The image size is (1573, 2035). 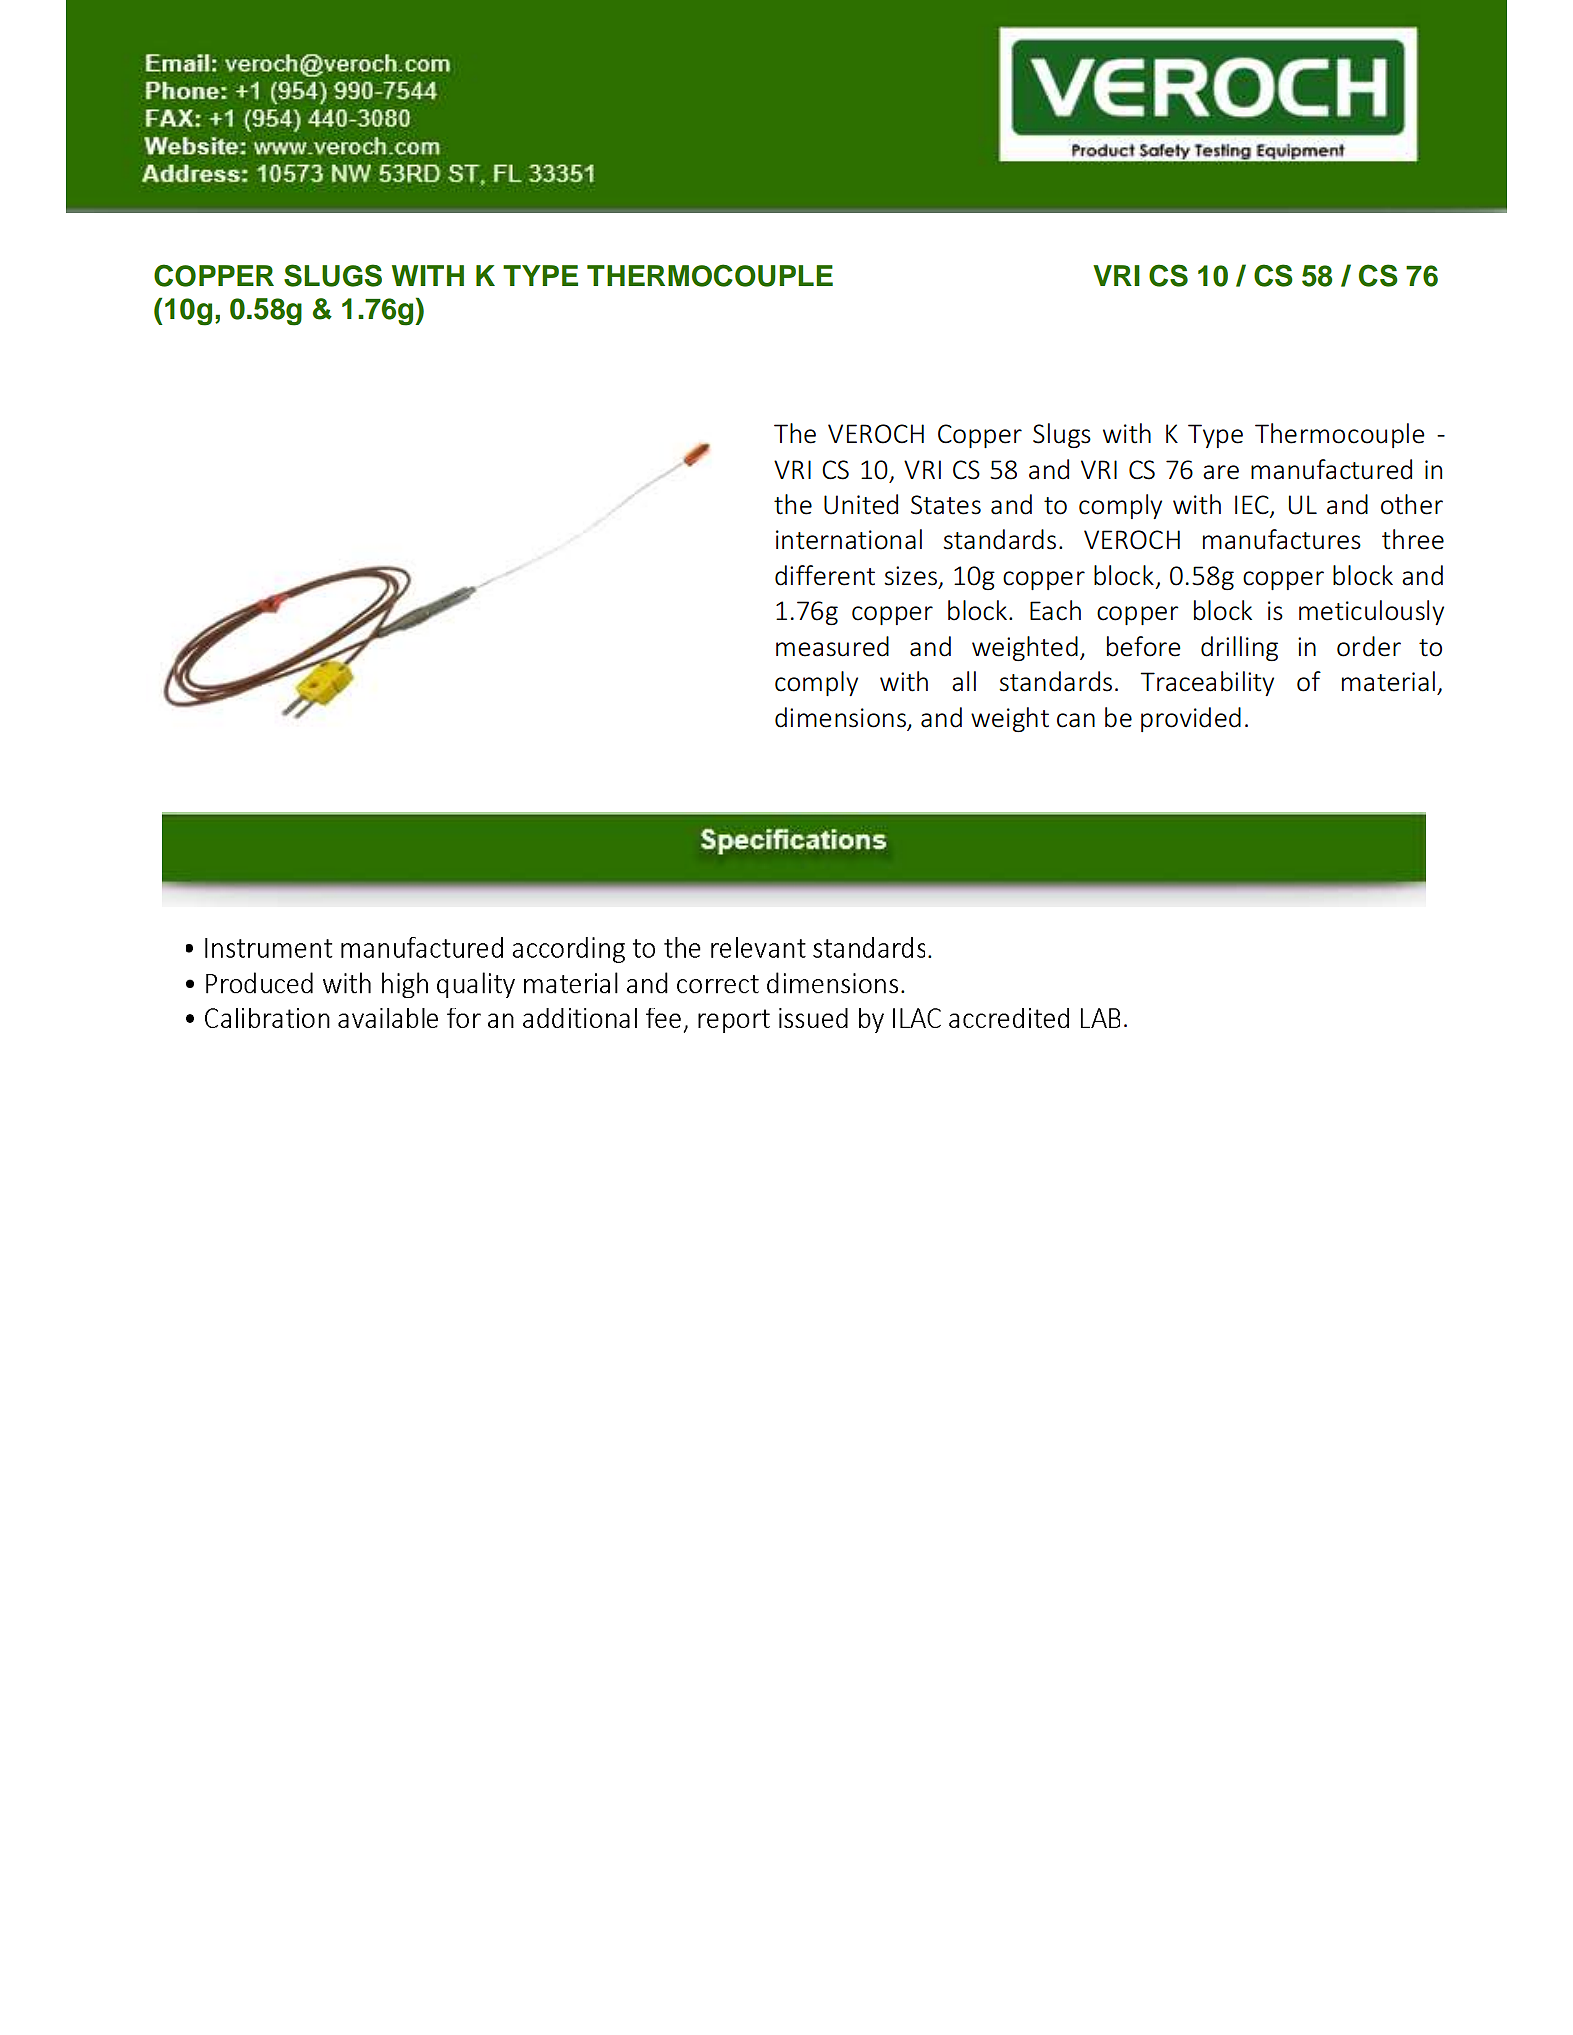 I want to click on before, so click(x=1144, y=646).
